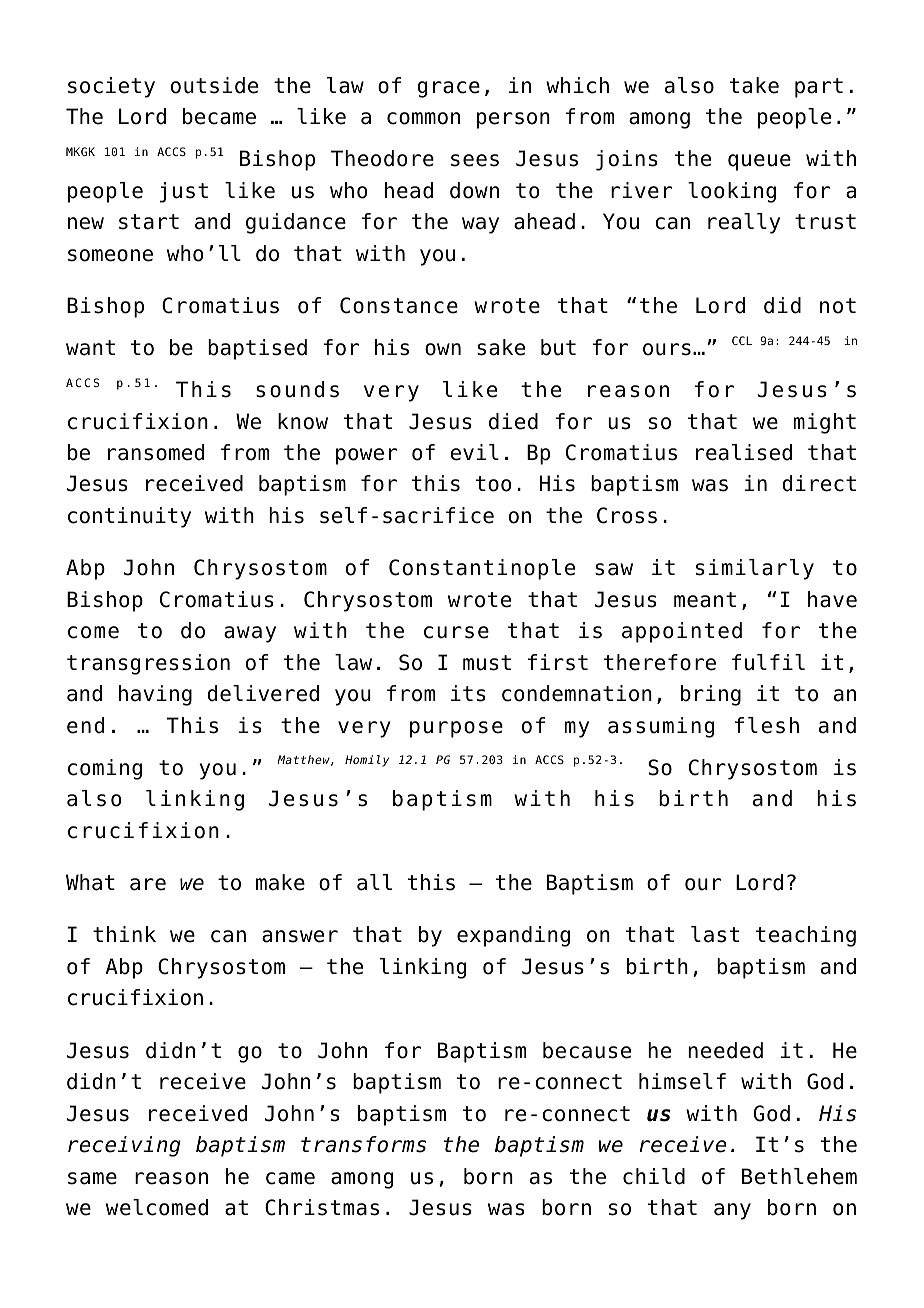 This page has height=1308, width=924. I want to click on common, so click(423, 118).
